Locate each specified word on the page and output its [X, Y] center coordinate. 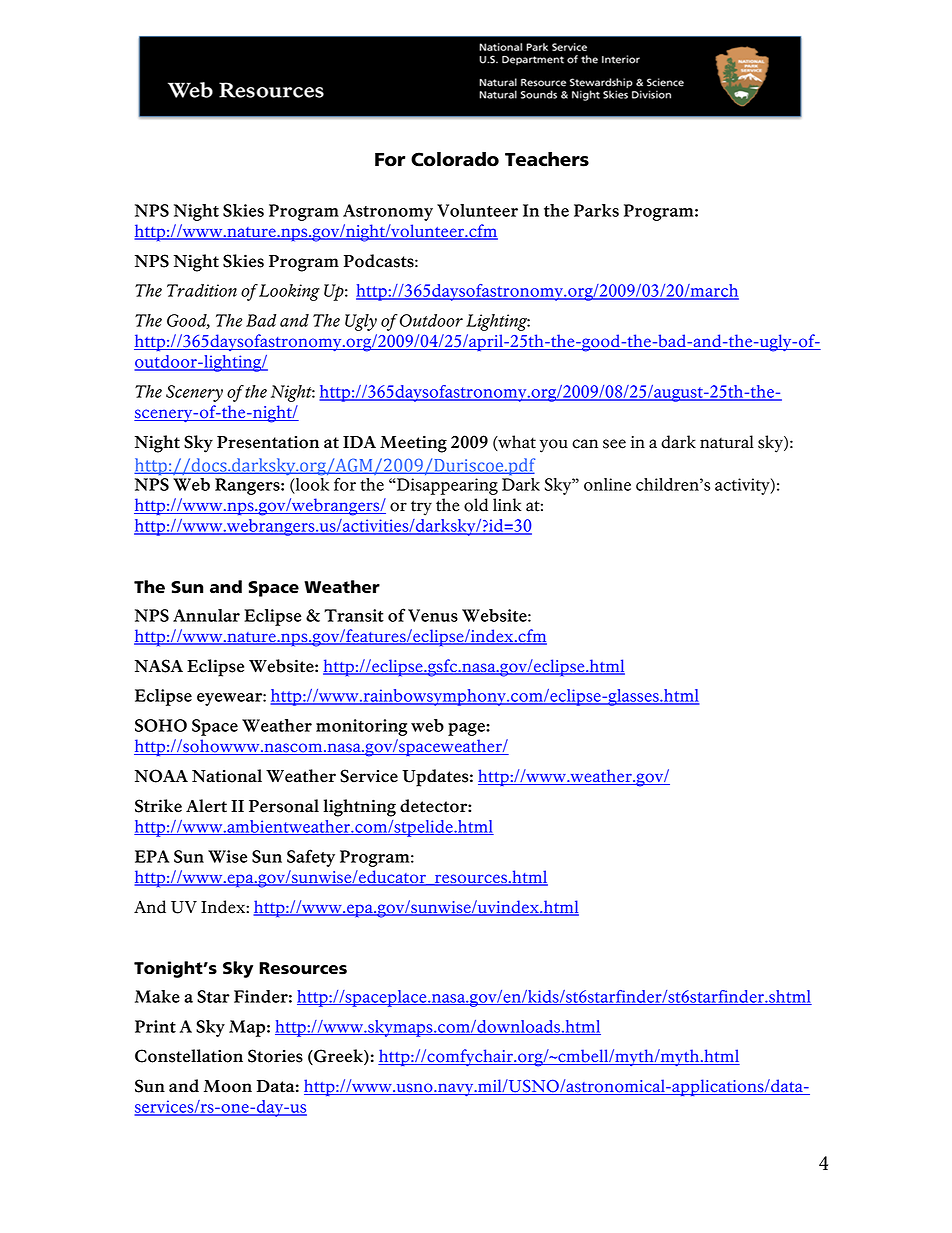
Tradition [202, 290]
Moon [228, 1086]
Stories [275, 1056]
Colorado [455, 159]
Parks [596, 210]
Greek [338, 1057]
